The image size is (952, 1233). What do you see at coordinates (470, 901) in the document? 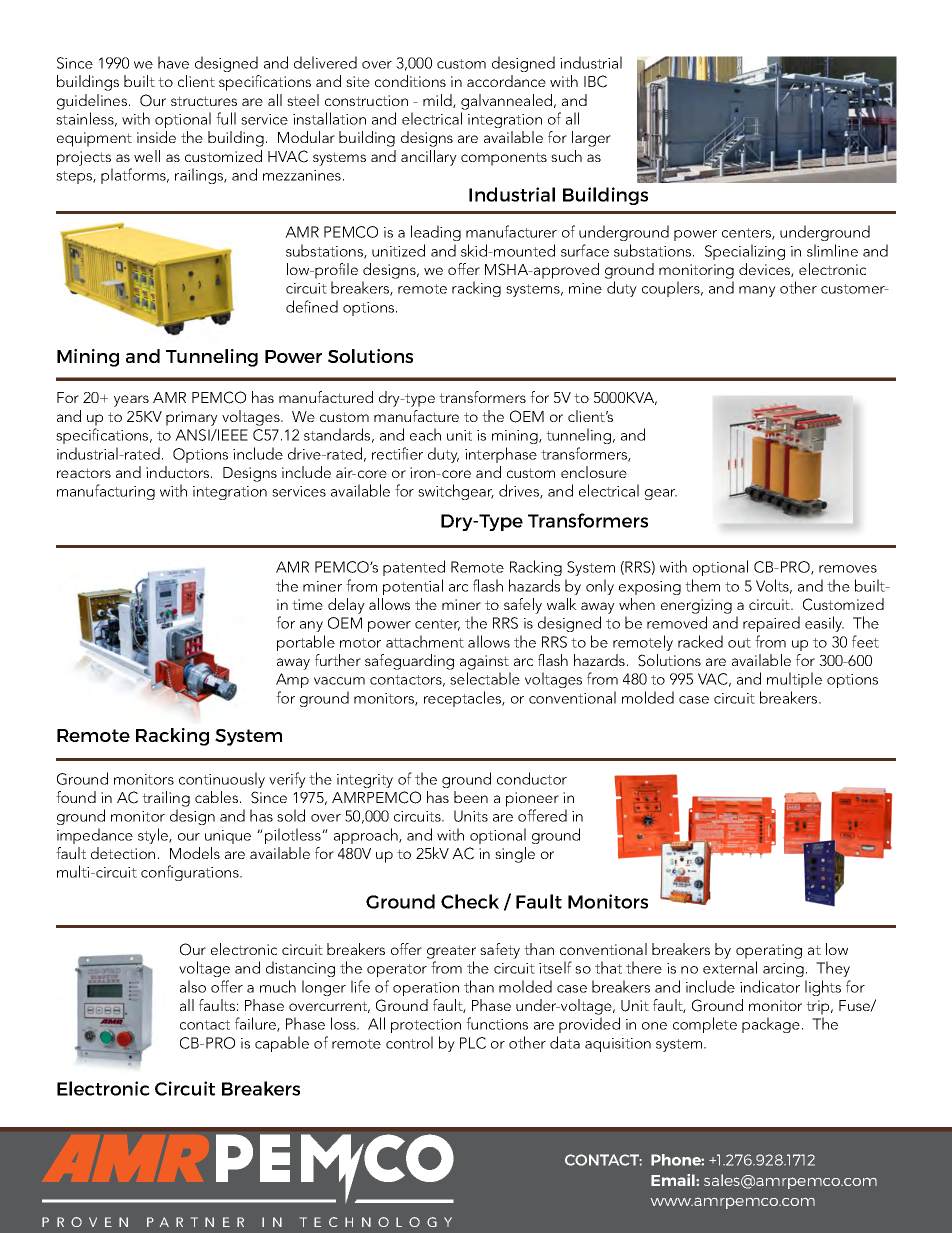
I see `Check` at bounding box center [470, 901].
